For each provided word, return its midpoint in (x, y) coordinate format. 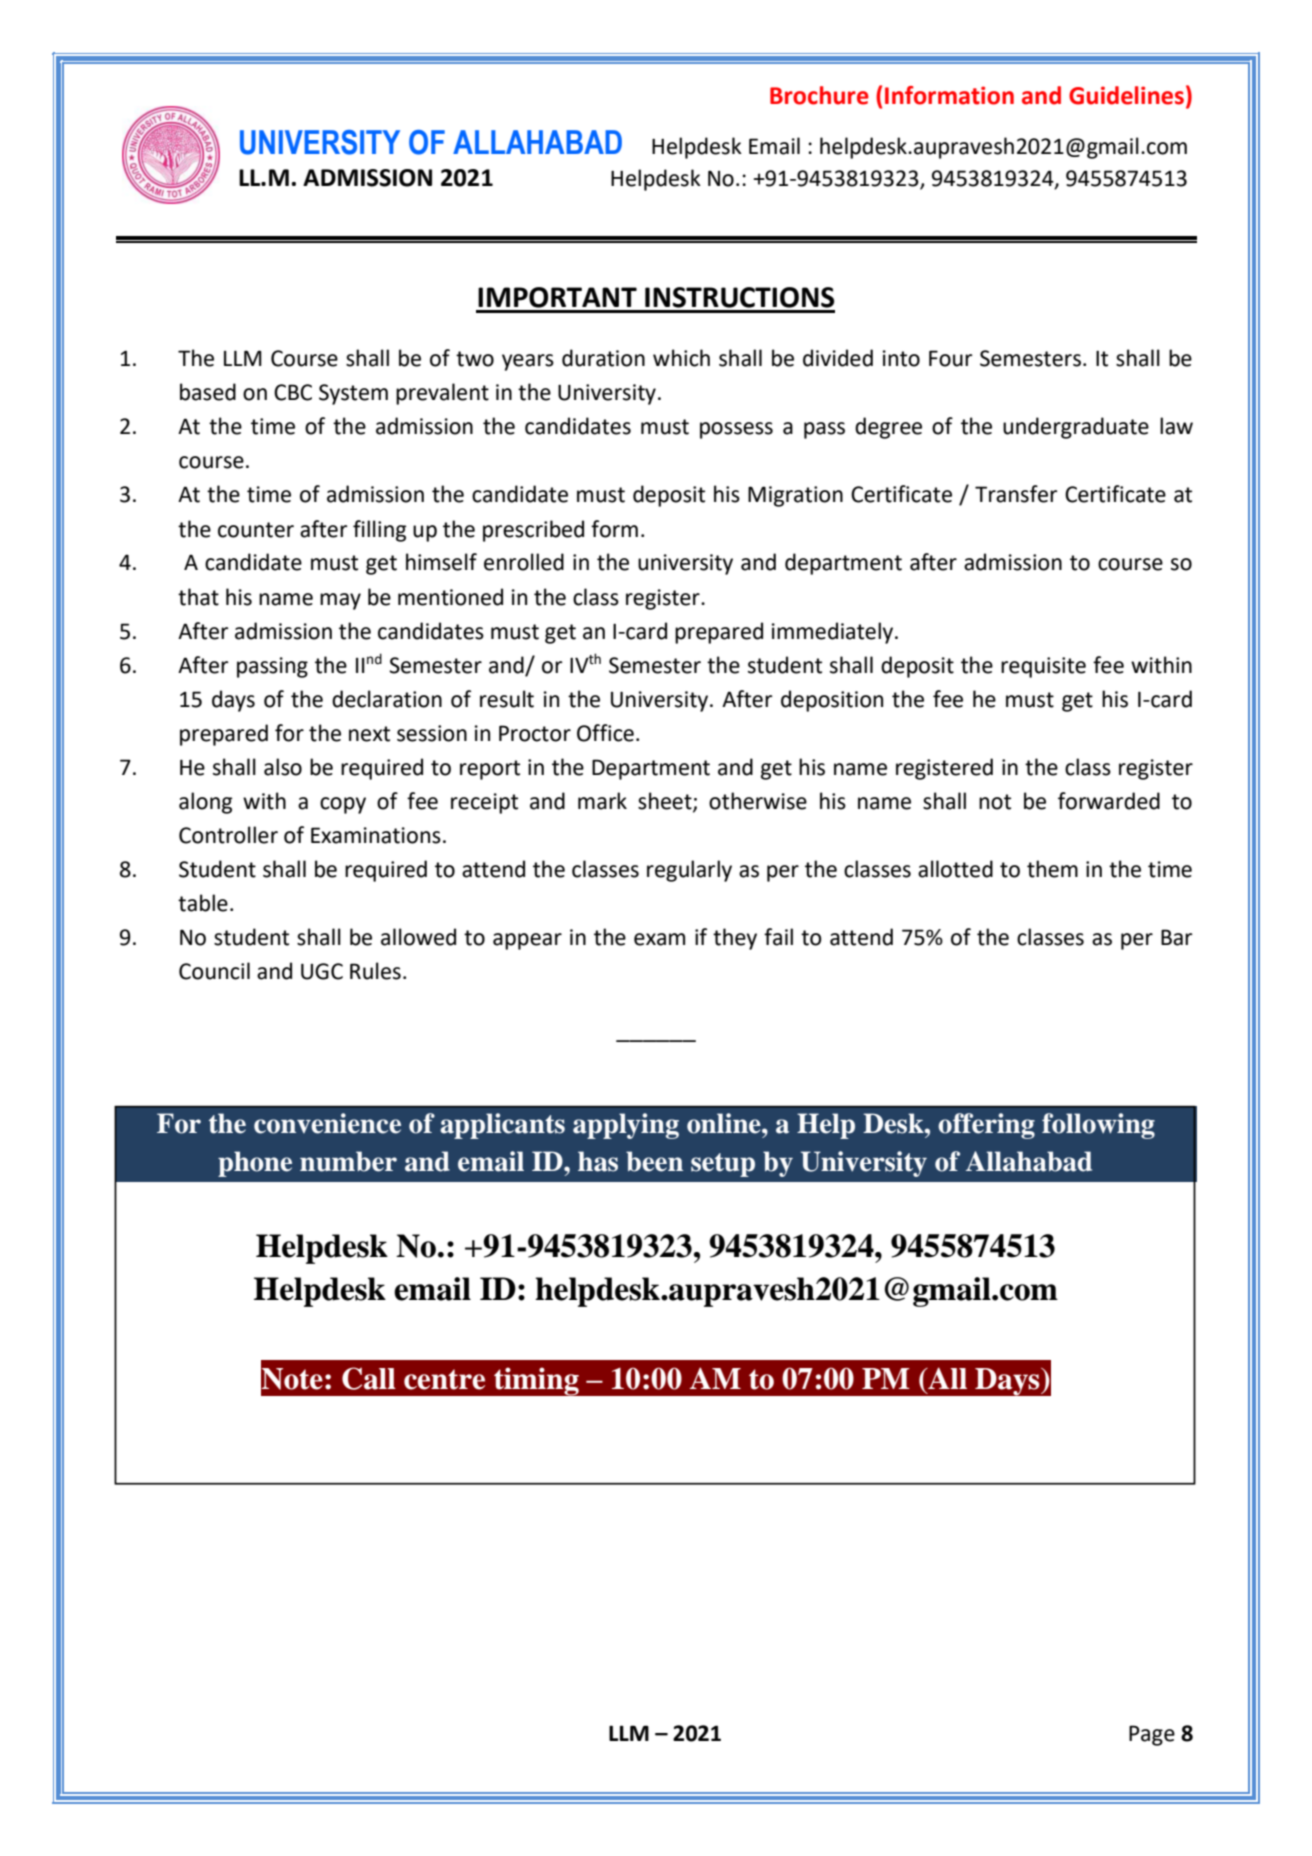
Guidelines (1126, 95)
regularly (689, 871)
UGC (322, 971)
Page (1152, 1735)
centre (444, 1379)
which (681, 358)
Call (369, 1378)
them (1052, 869)
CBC (293, 392)
